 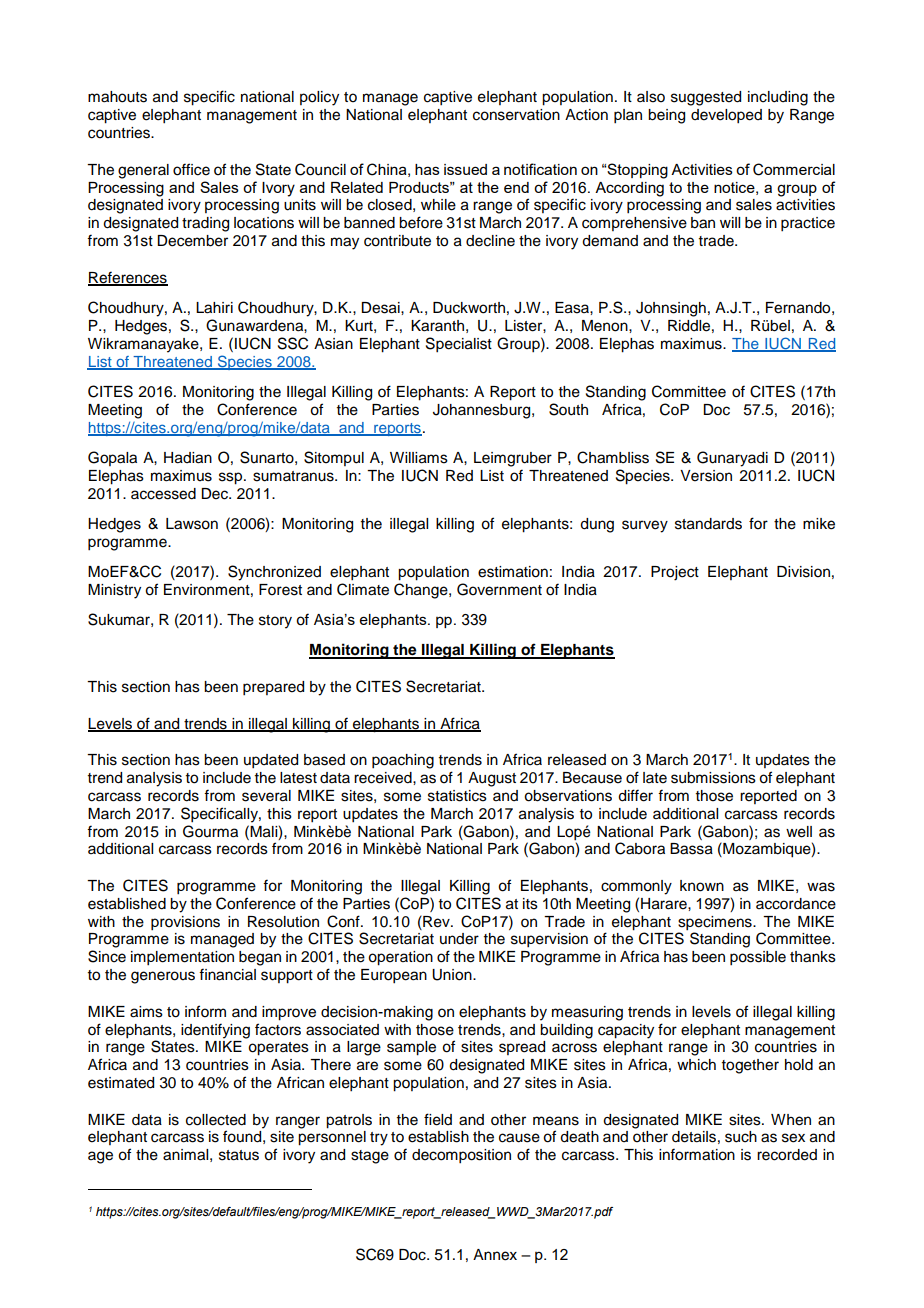 I want to click on status, so click(x=239, y=1155).
